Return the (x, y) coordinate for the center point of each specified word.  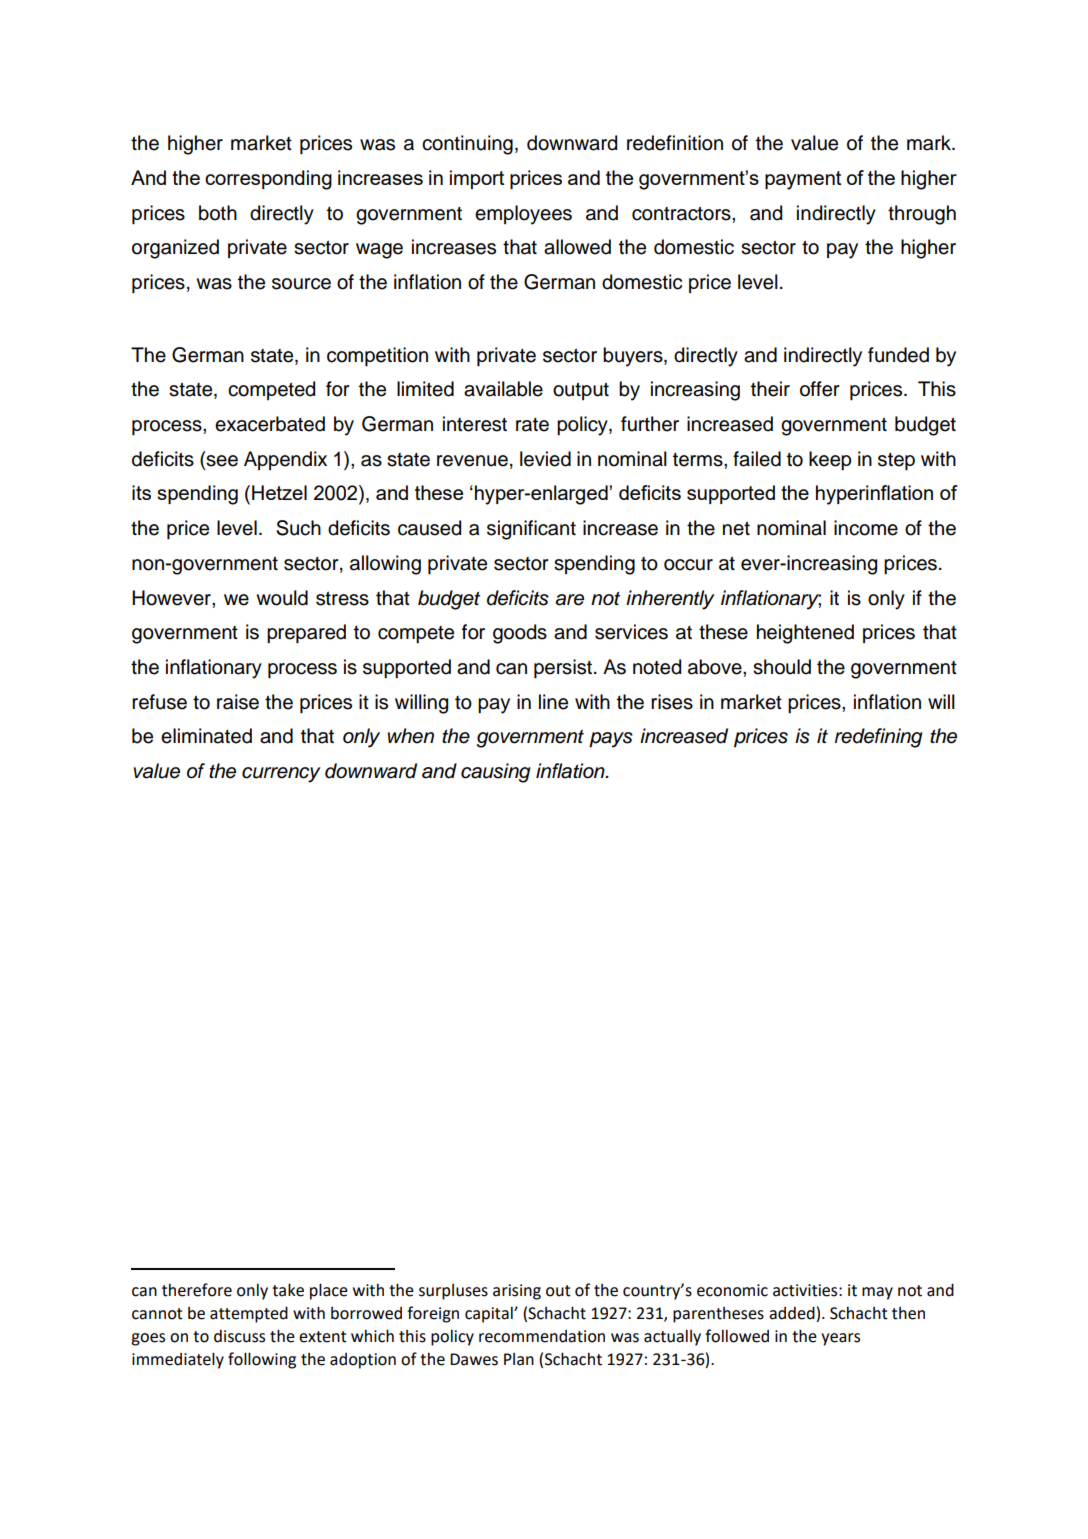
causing (496, 773)
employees (523, 215)
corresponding (268, 180)
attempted (249, 1314)
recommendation (542, 1336)
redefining (879, 738)
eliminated (206, 736)
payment (803, 180)
